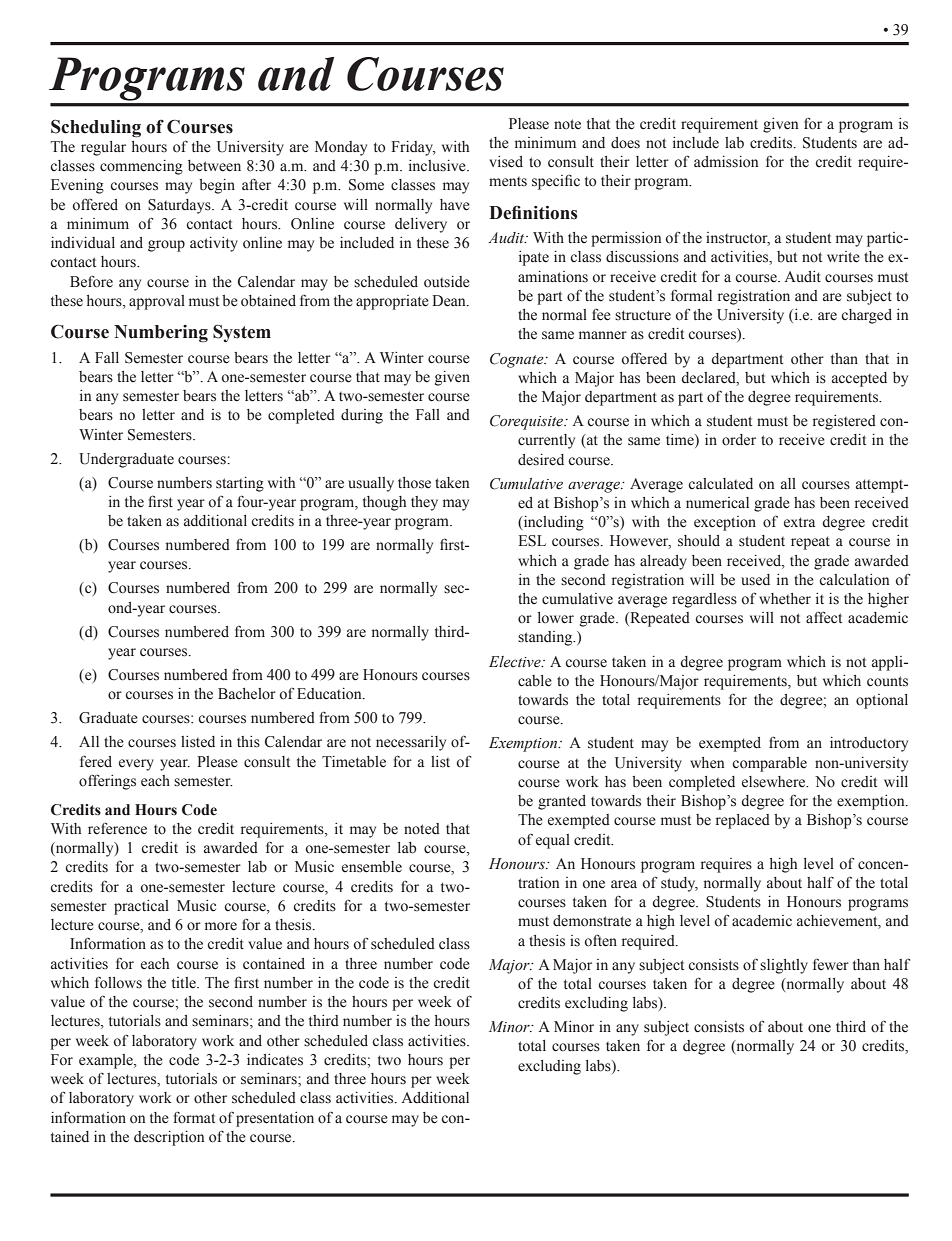  I want to click on admission, so click(726, 162).
